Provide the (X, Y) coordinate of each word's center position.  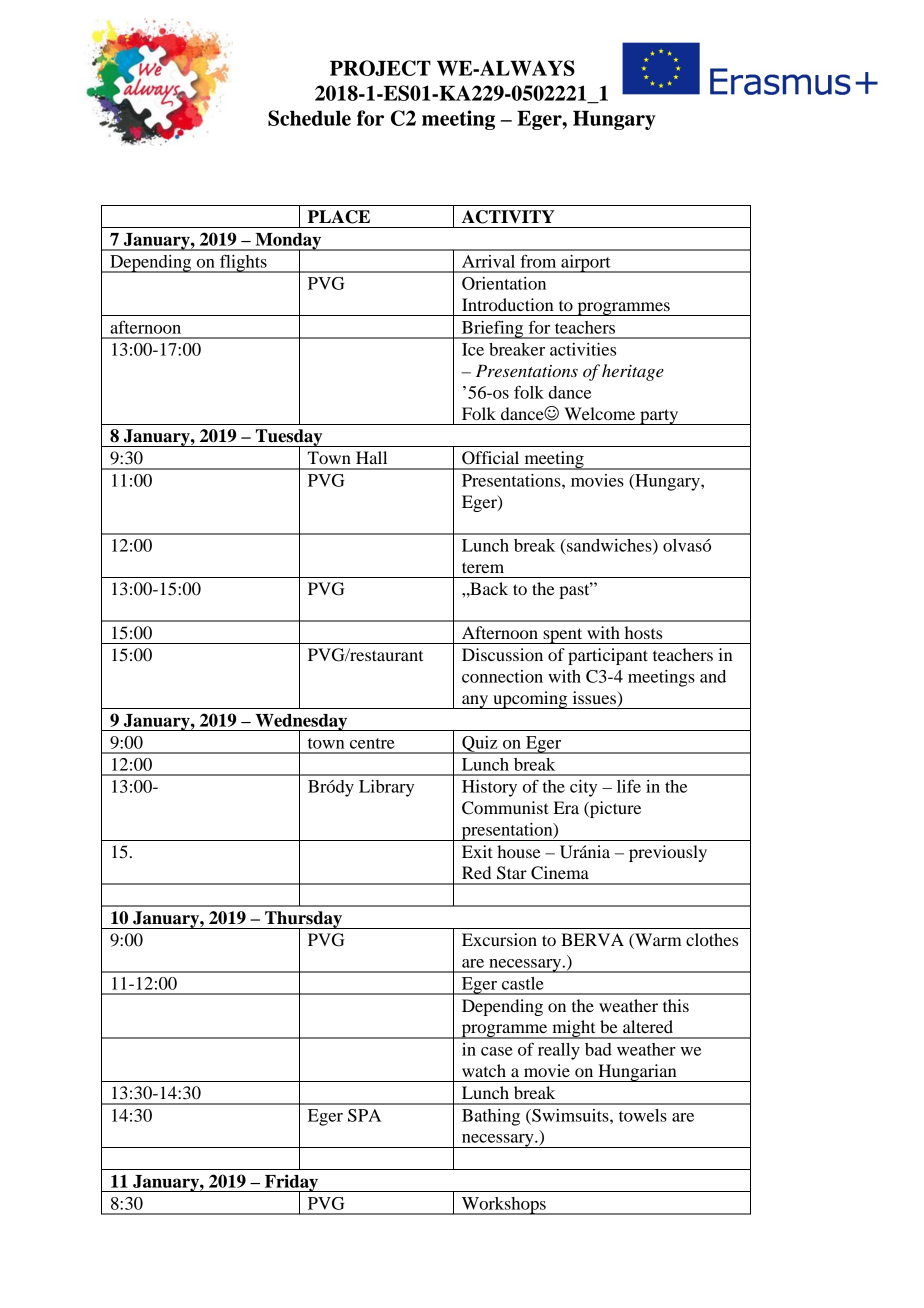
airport (586, 264)
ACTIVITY (508, 217)
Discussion (502, 654)
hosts (643, 632)
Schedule (309, 118)
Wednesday (301, 723)
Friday (292, 1184)
